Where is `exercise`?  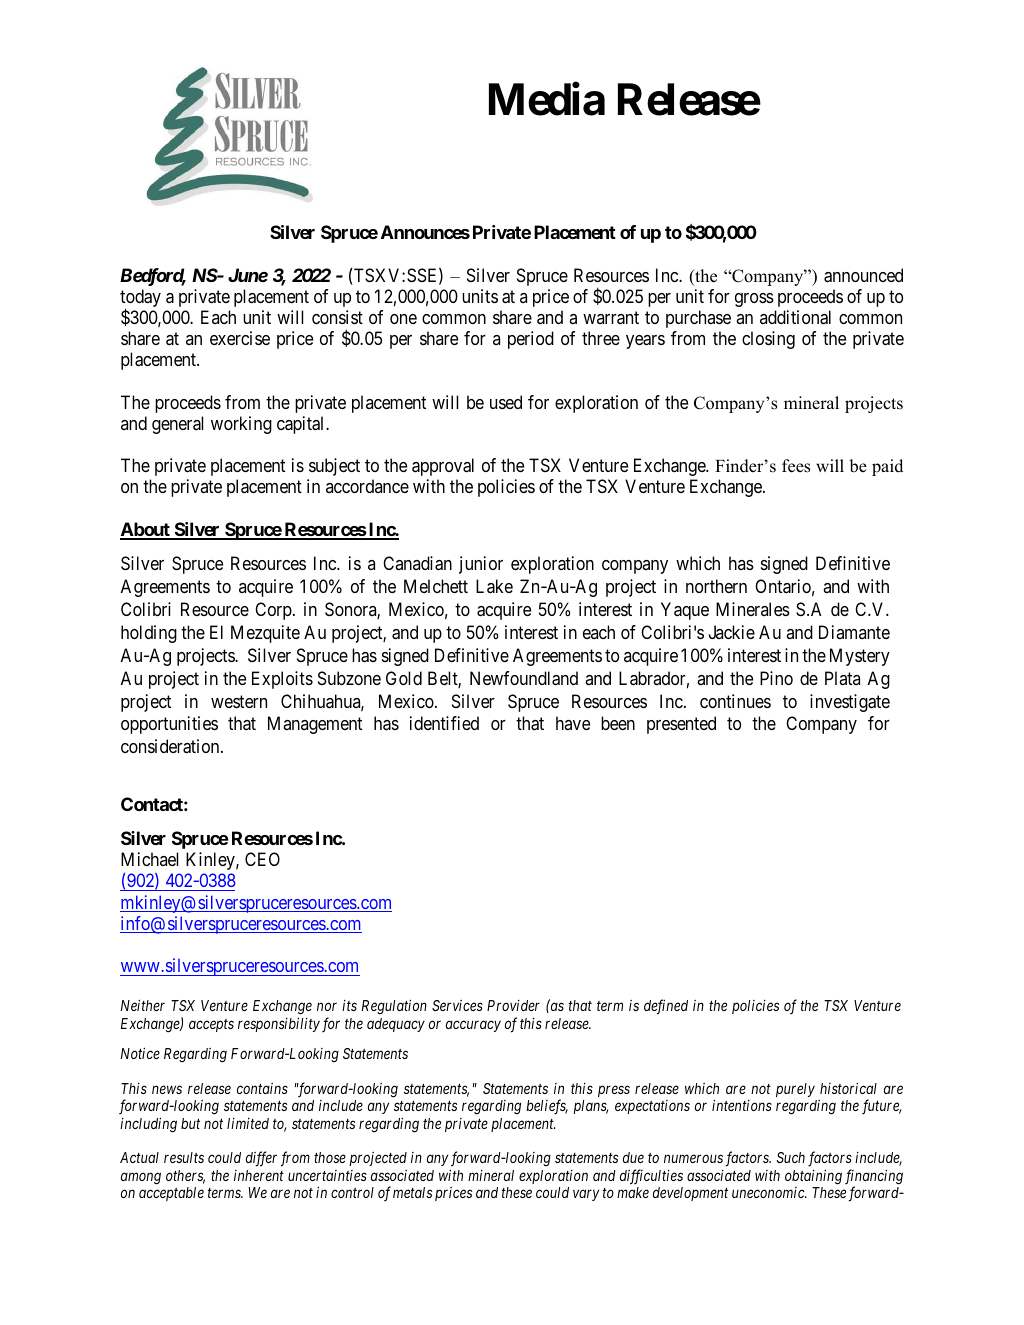
exercise is located at coordinates (240, 338).
